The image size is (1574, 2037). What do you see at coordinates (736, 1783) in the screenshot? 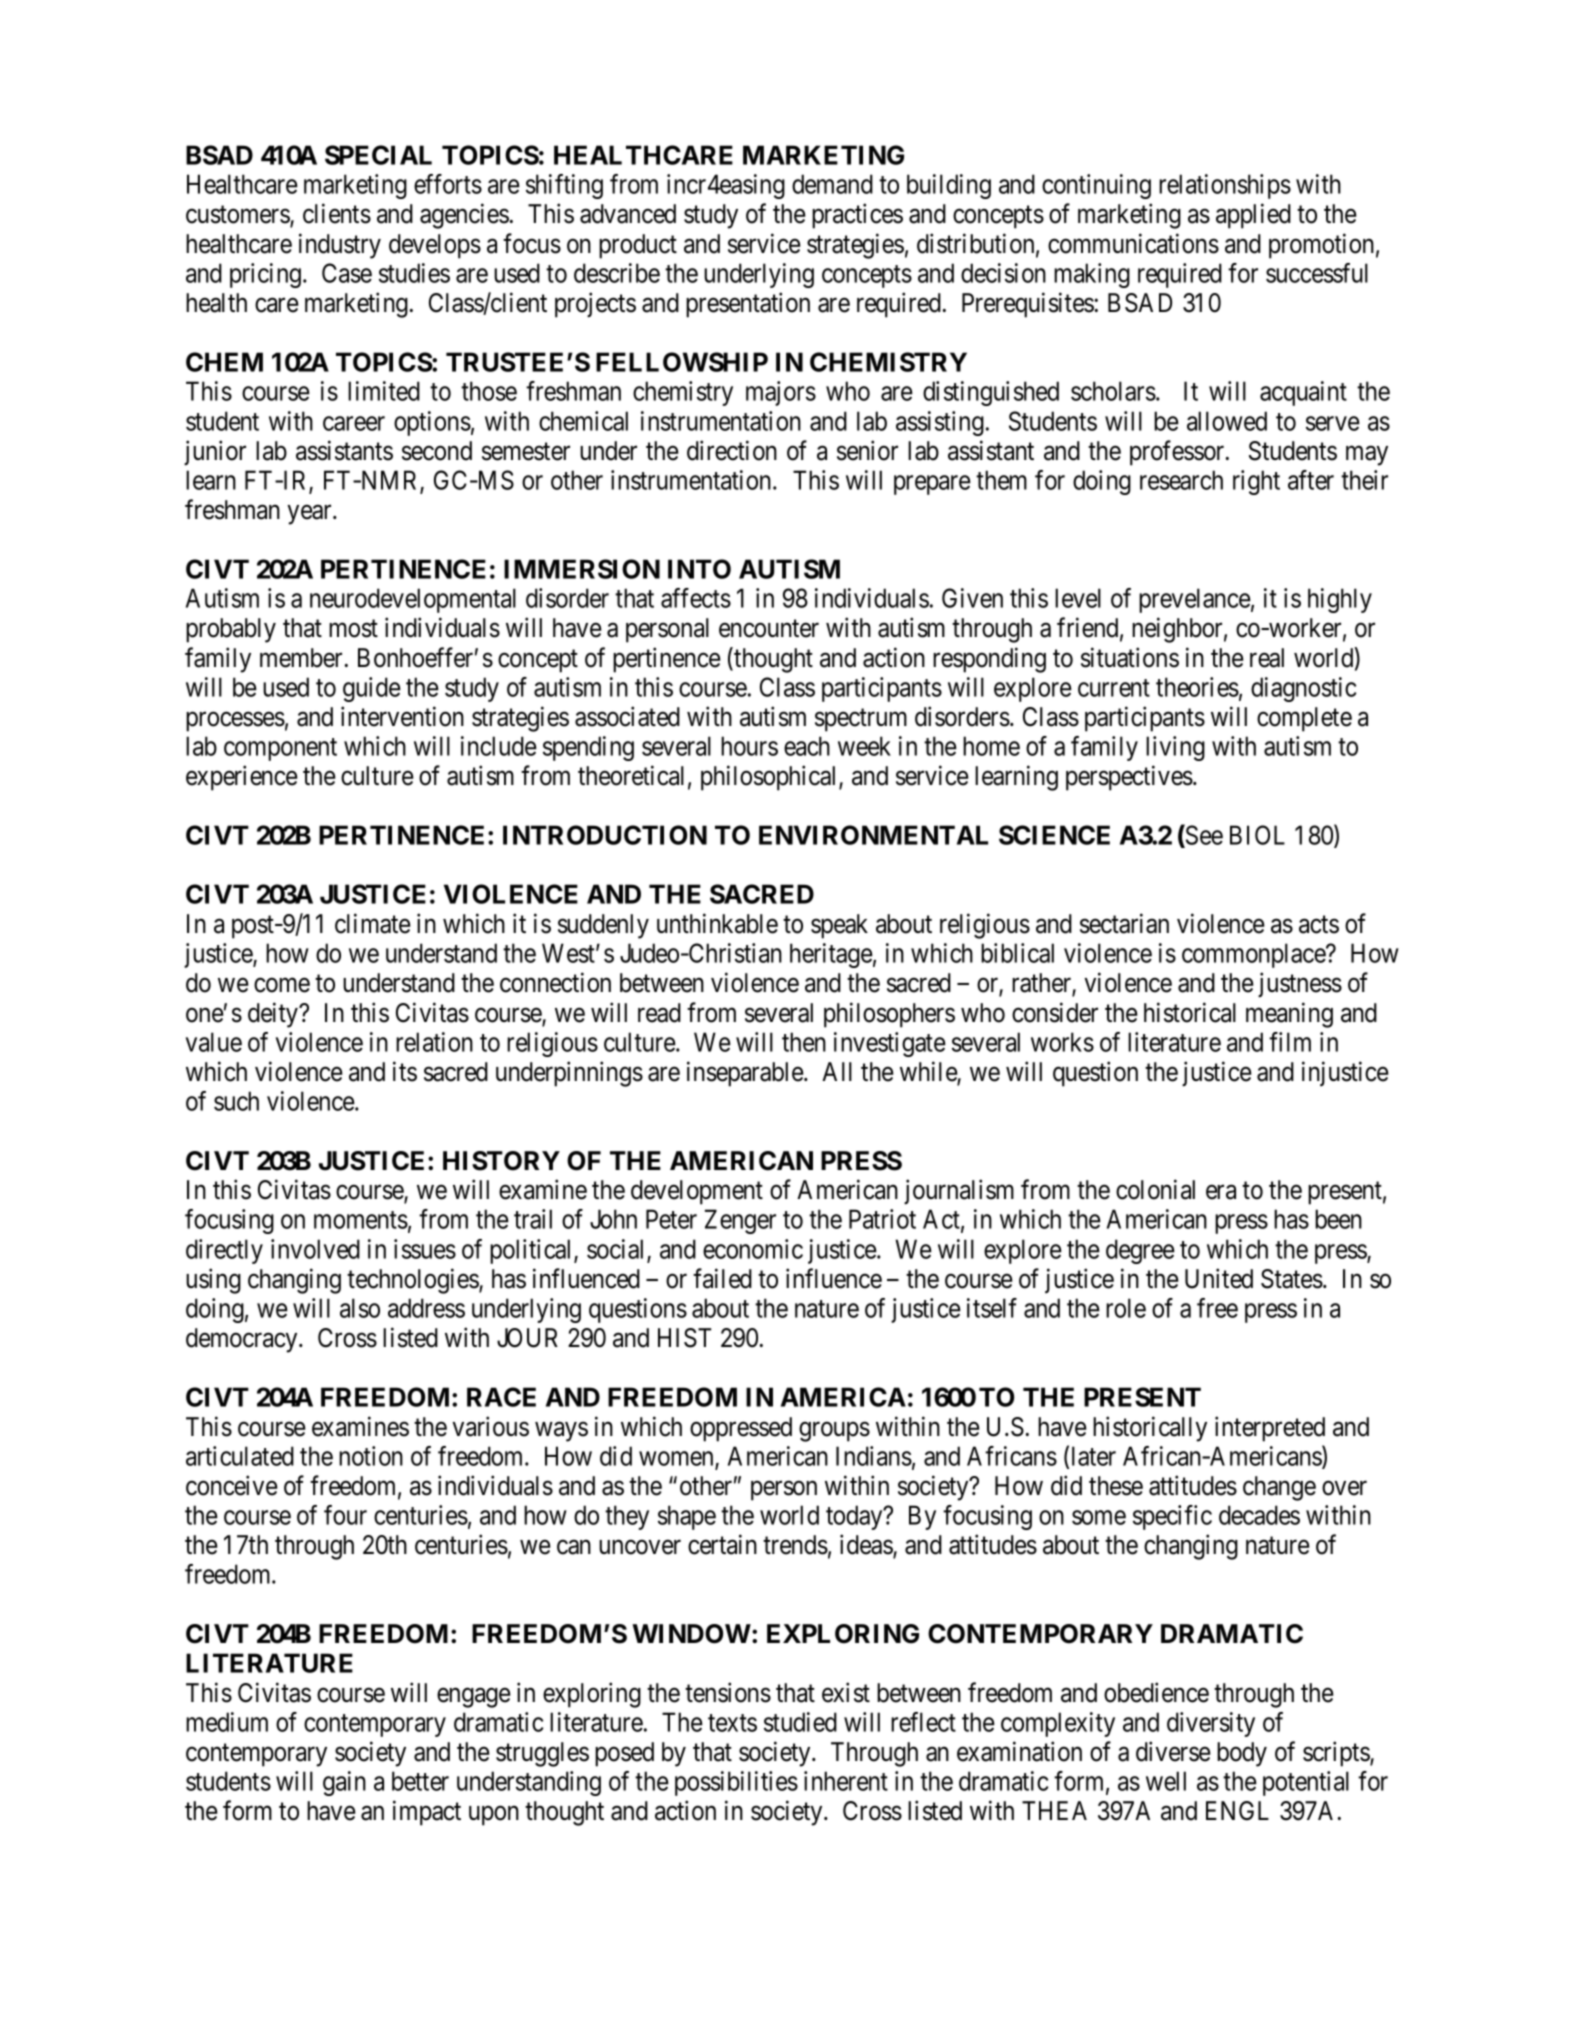
I see `possibilities` at bounding box center [736, 1783].
